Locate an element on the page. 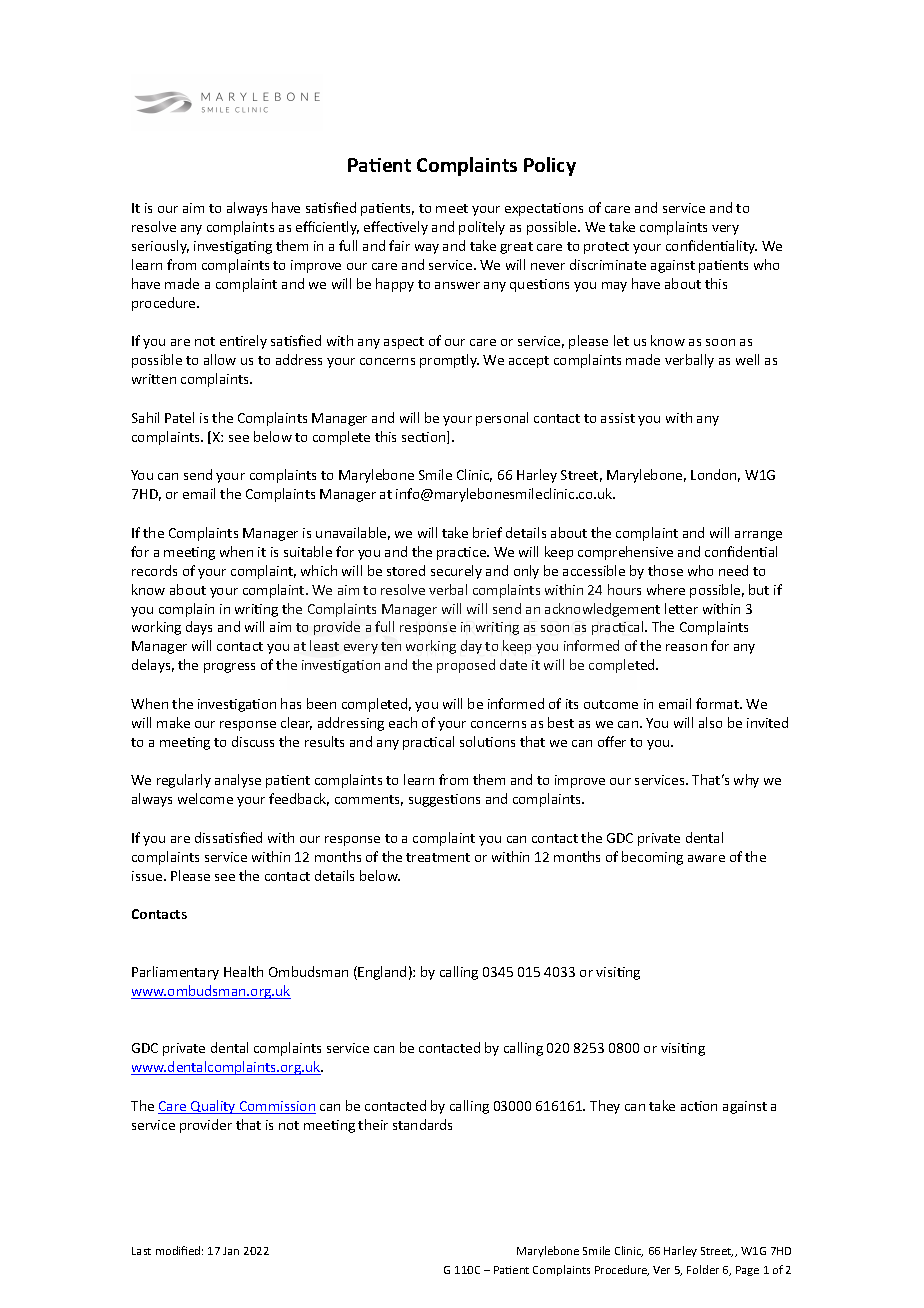 The width and height of the document is (924, 1308). section is located at coordinates (425, 437).
